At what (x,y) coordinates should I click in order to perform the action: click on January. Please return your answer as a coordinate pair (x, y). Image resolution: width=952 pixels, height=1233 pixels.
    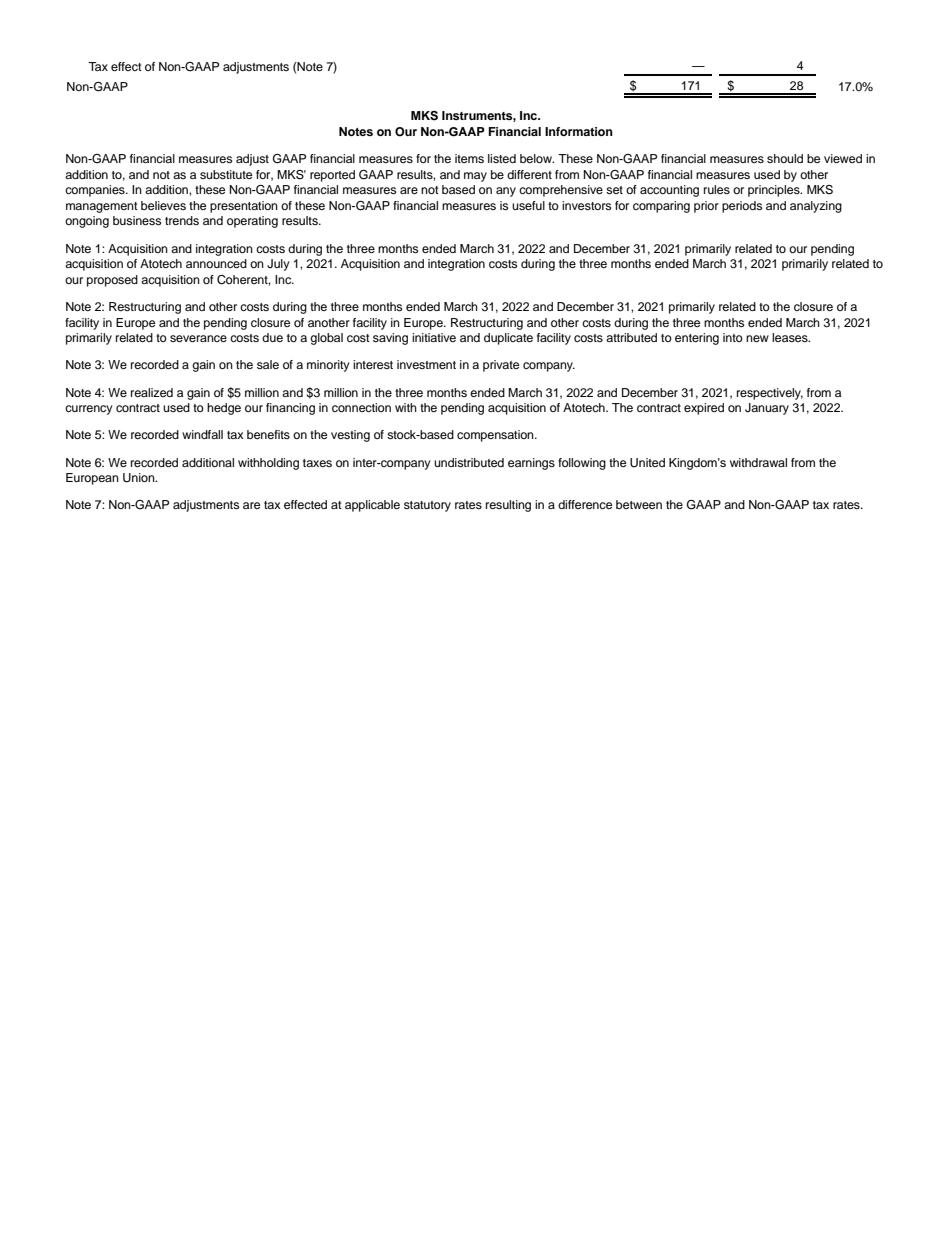
    Looking at the image, I should click on (767, 409).
